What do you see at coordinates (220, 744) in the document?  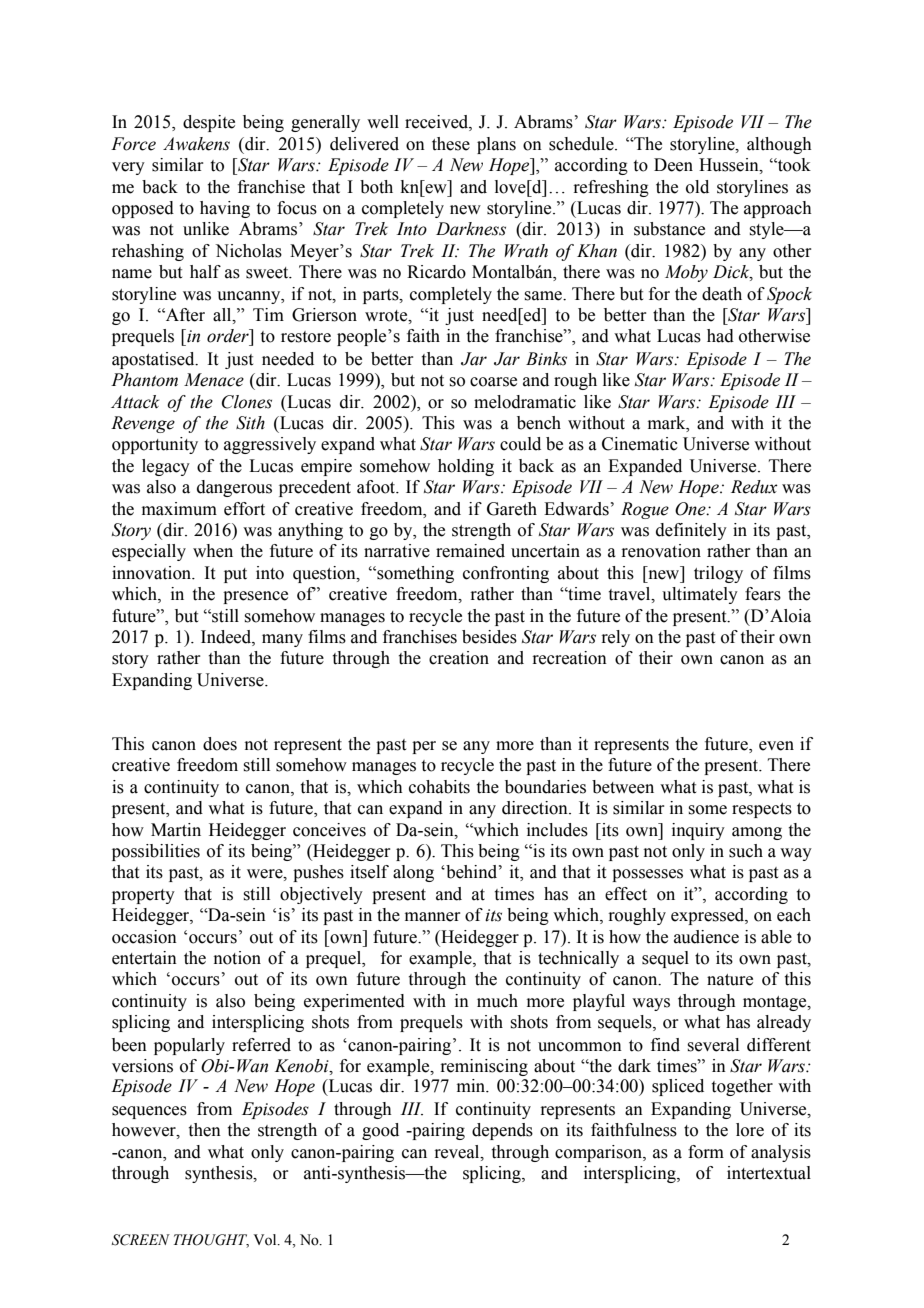 I see `does` at bounding box center [220, 744].
